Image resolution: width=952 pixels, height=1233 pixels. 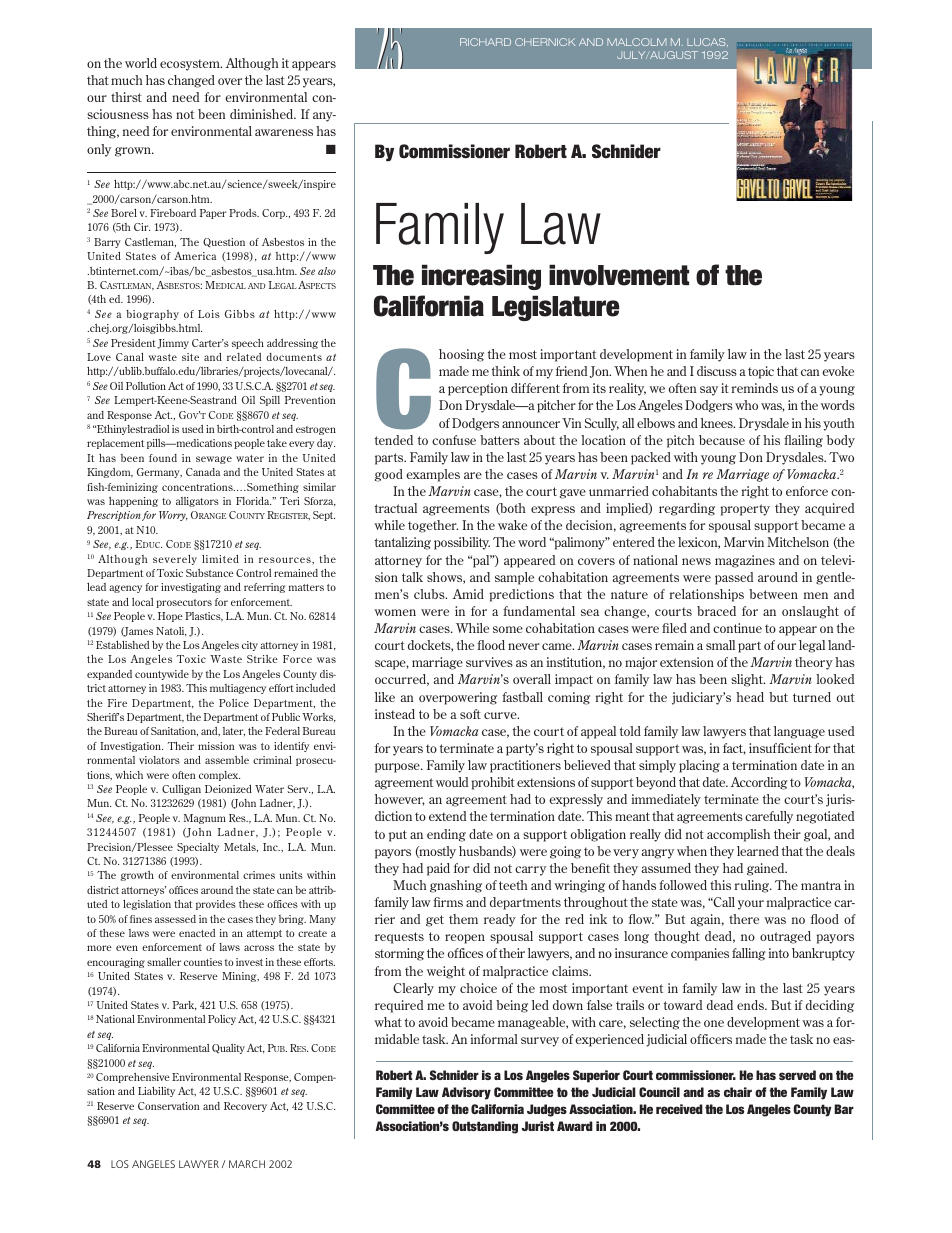 What do you see at coordinates (170, 617) in the page?
I see `Hope` at bounding box center [170, 617].
